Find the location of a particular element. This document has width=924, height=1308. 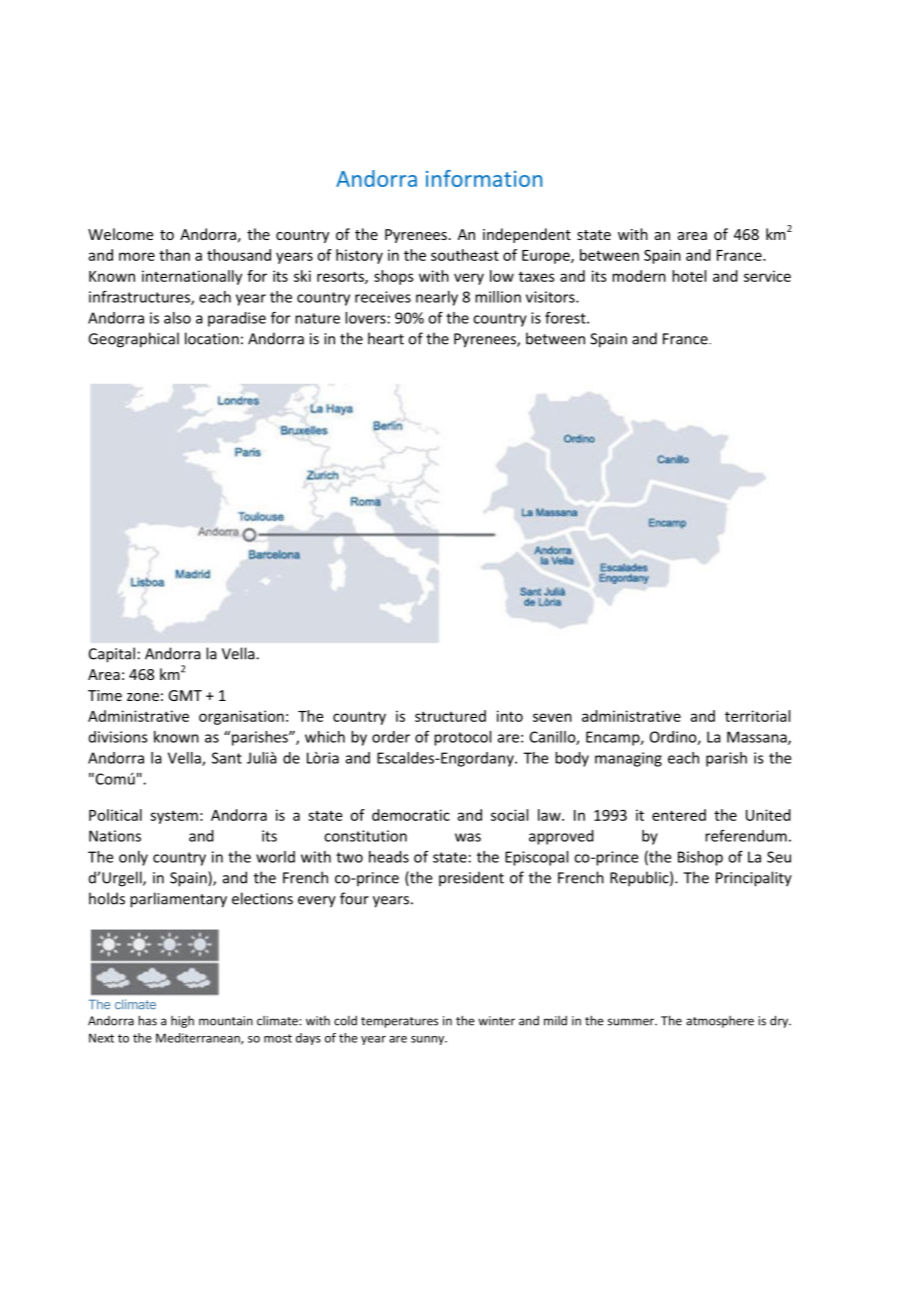

Welcome is located at coordinates (120, 234).
